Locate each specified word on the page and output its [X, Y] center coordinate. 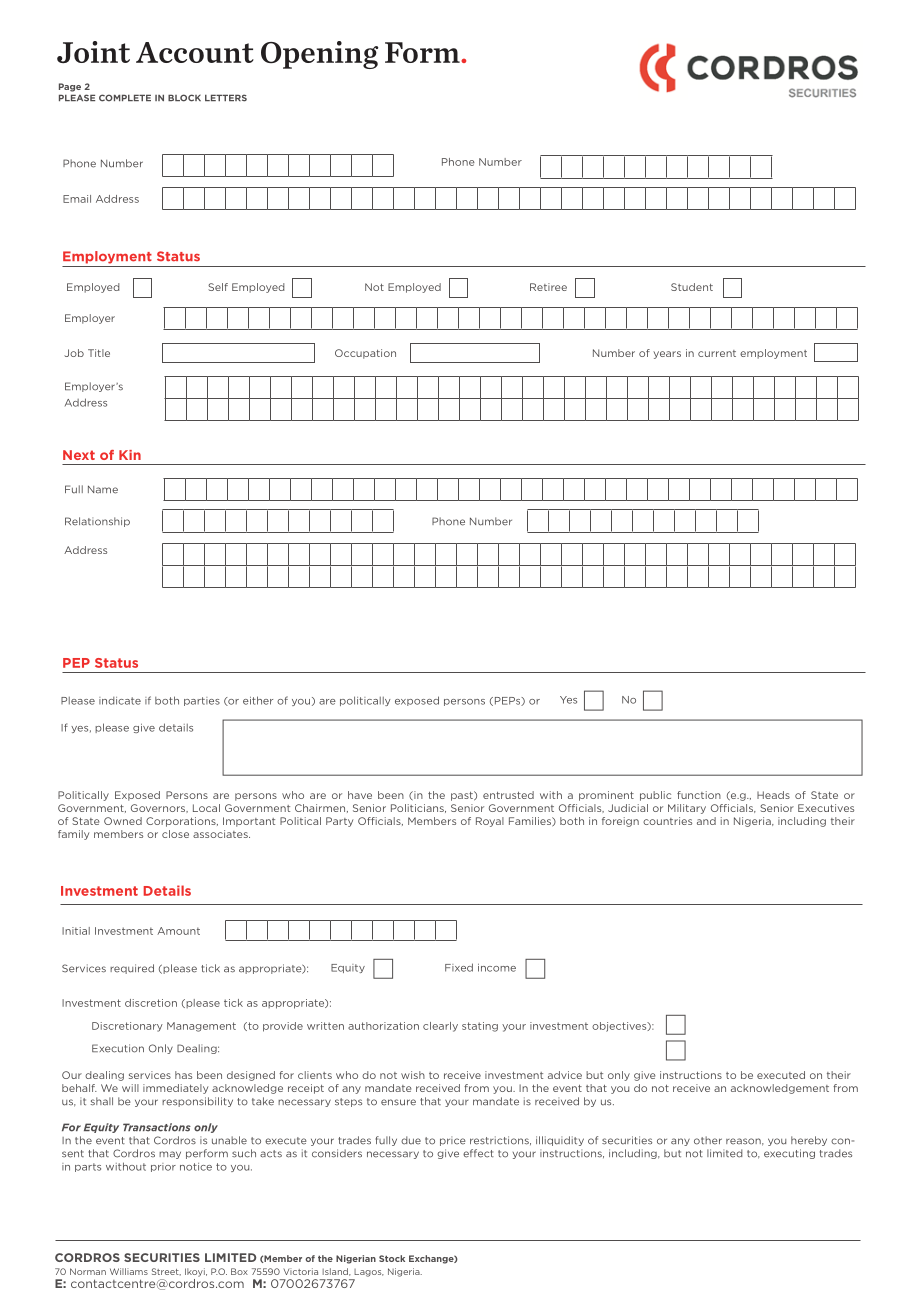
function [699, 795]
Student [692, 287]
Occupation [365, 354]
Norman [88, 1271]
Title [99, 353]
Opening [319, 55]
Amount [178, 931]
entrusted [508, 795]
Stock [392, 1258]
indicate [120, 701]
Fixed [459, 967]
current [717, 353]
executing [789, 1154]
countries [667, 821]
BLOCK [184, 98]
